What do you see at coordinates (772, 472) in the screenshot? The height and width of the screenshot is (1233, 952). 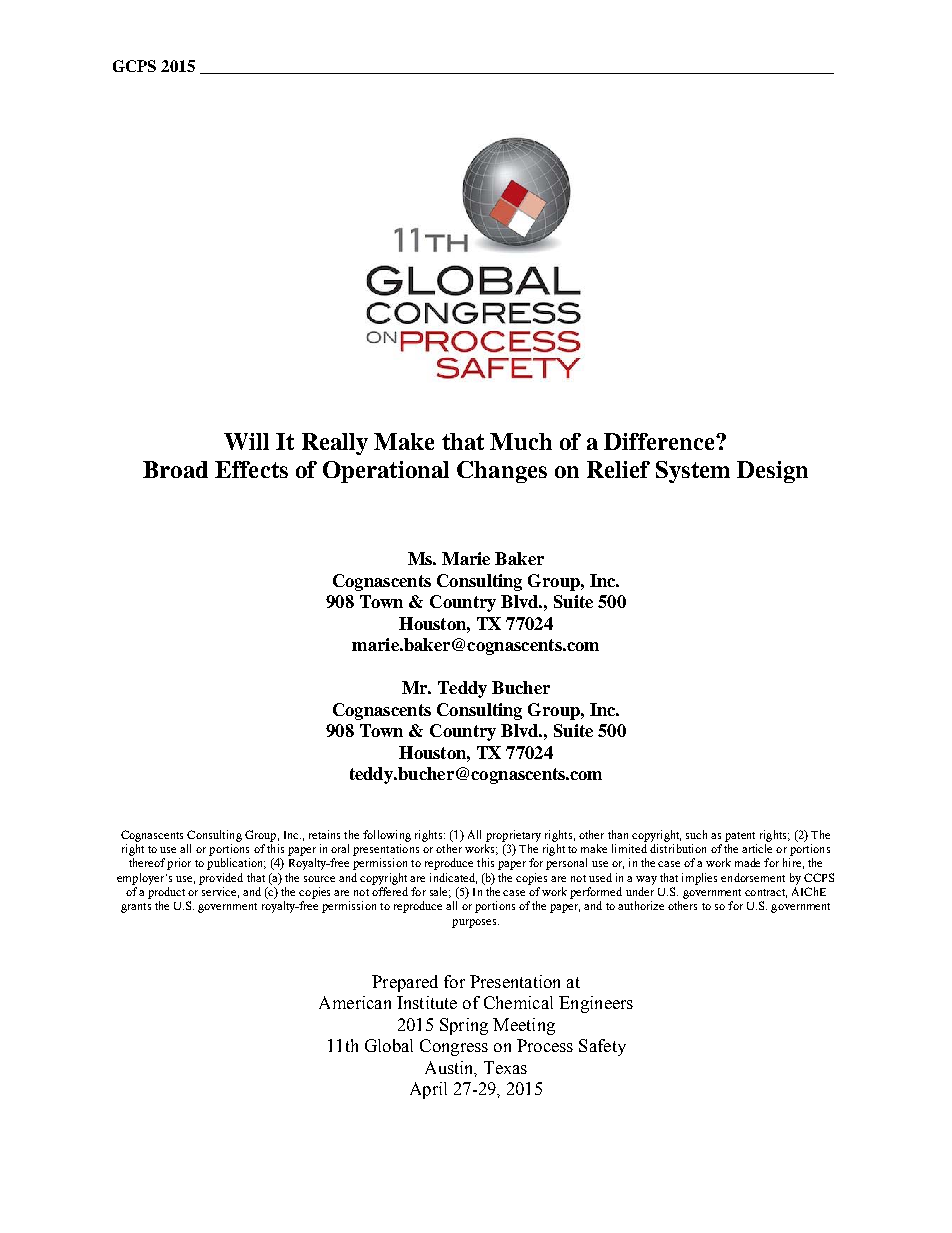 I see `Design` at bounding box center [772, 472].
